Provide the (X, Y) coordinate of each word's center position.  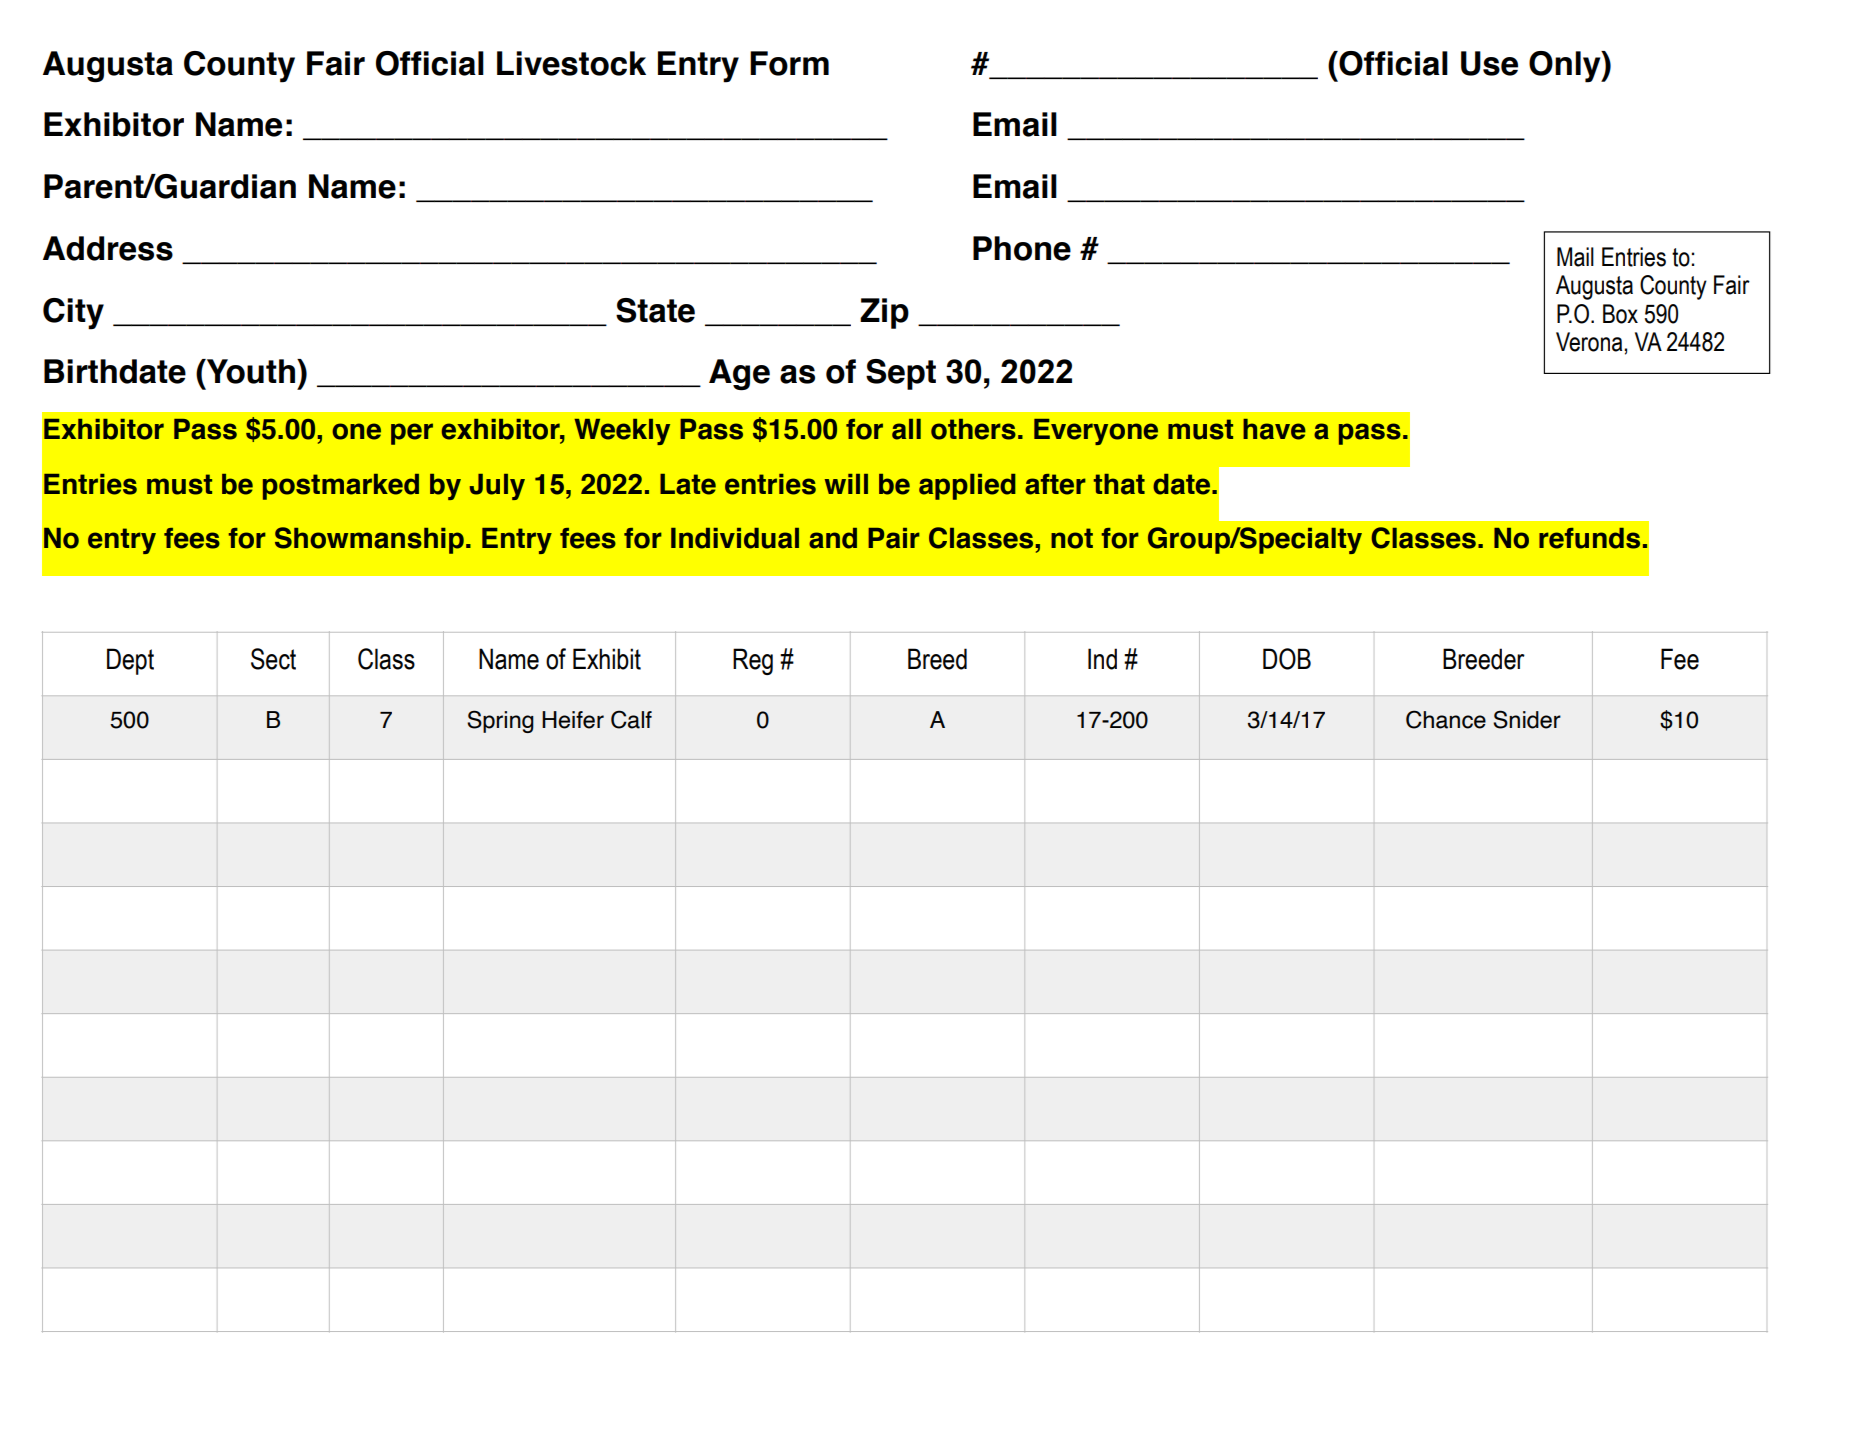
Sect (273, 659)
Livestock (571, 63)
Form (789, 63)
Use (1489, 63)
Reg (753, 661)
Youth (250, 371)
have (1274, 429)
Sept (901, 374)
